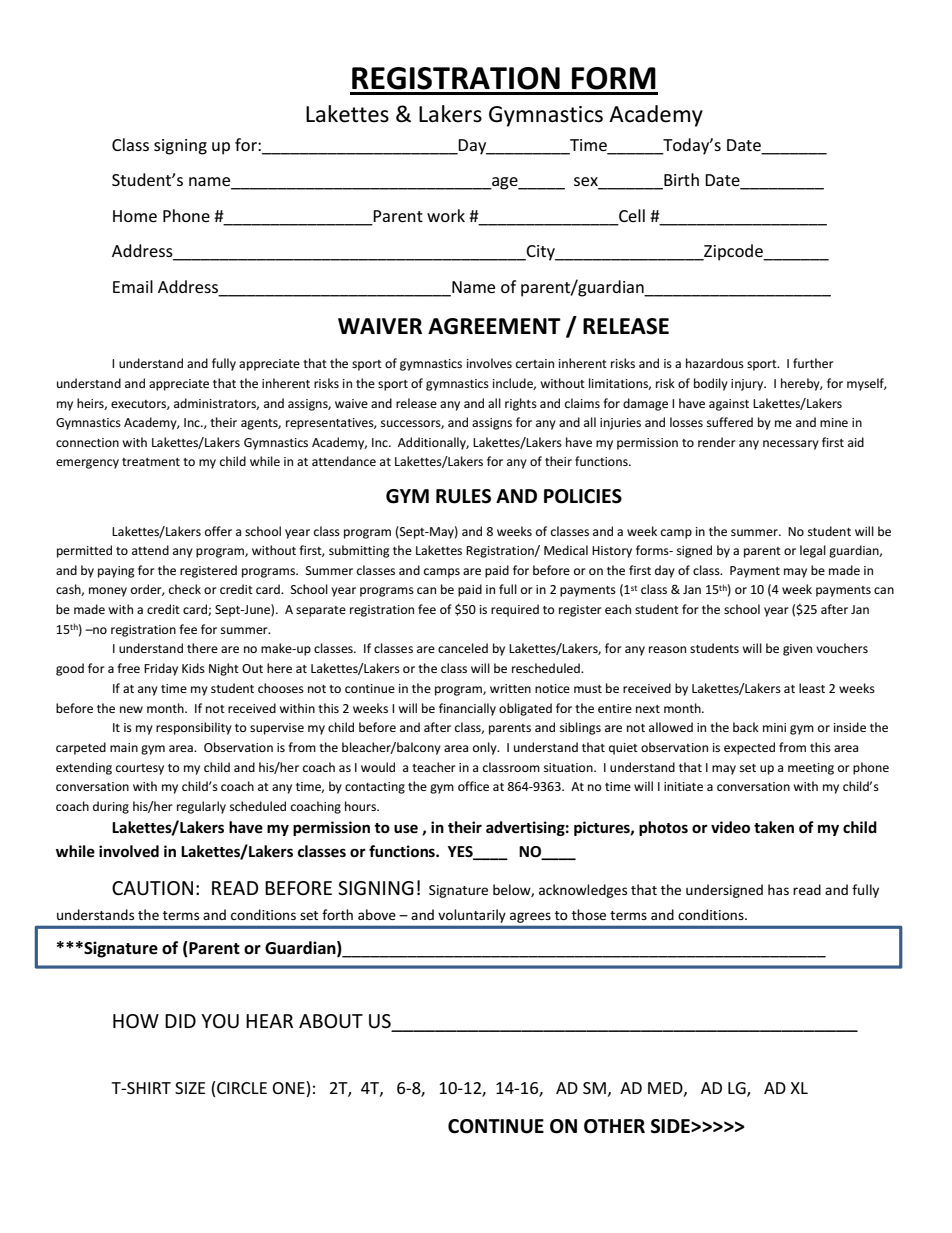  What do you see at coordinates (151, 462) in the page?
I see `treatment` at bounding box center [151, 462].
